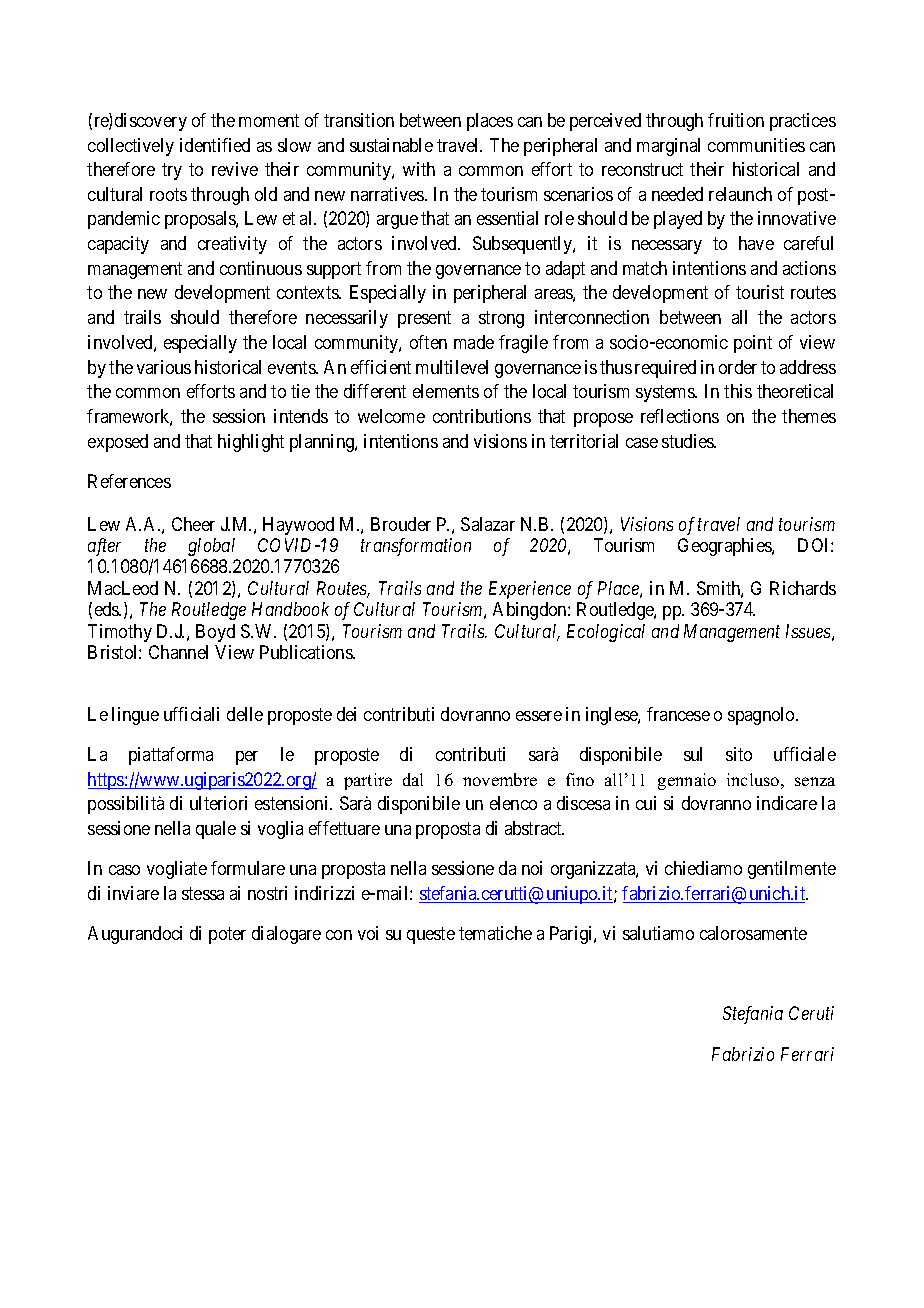 The width and height of the page is (924, 1308). Describe the element at coordinates (164, 367) in the page. I see `various` at that location.
